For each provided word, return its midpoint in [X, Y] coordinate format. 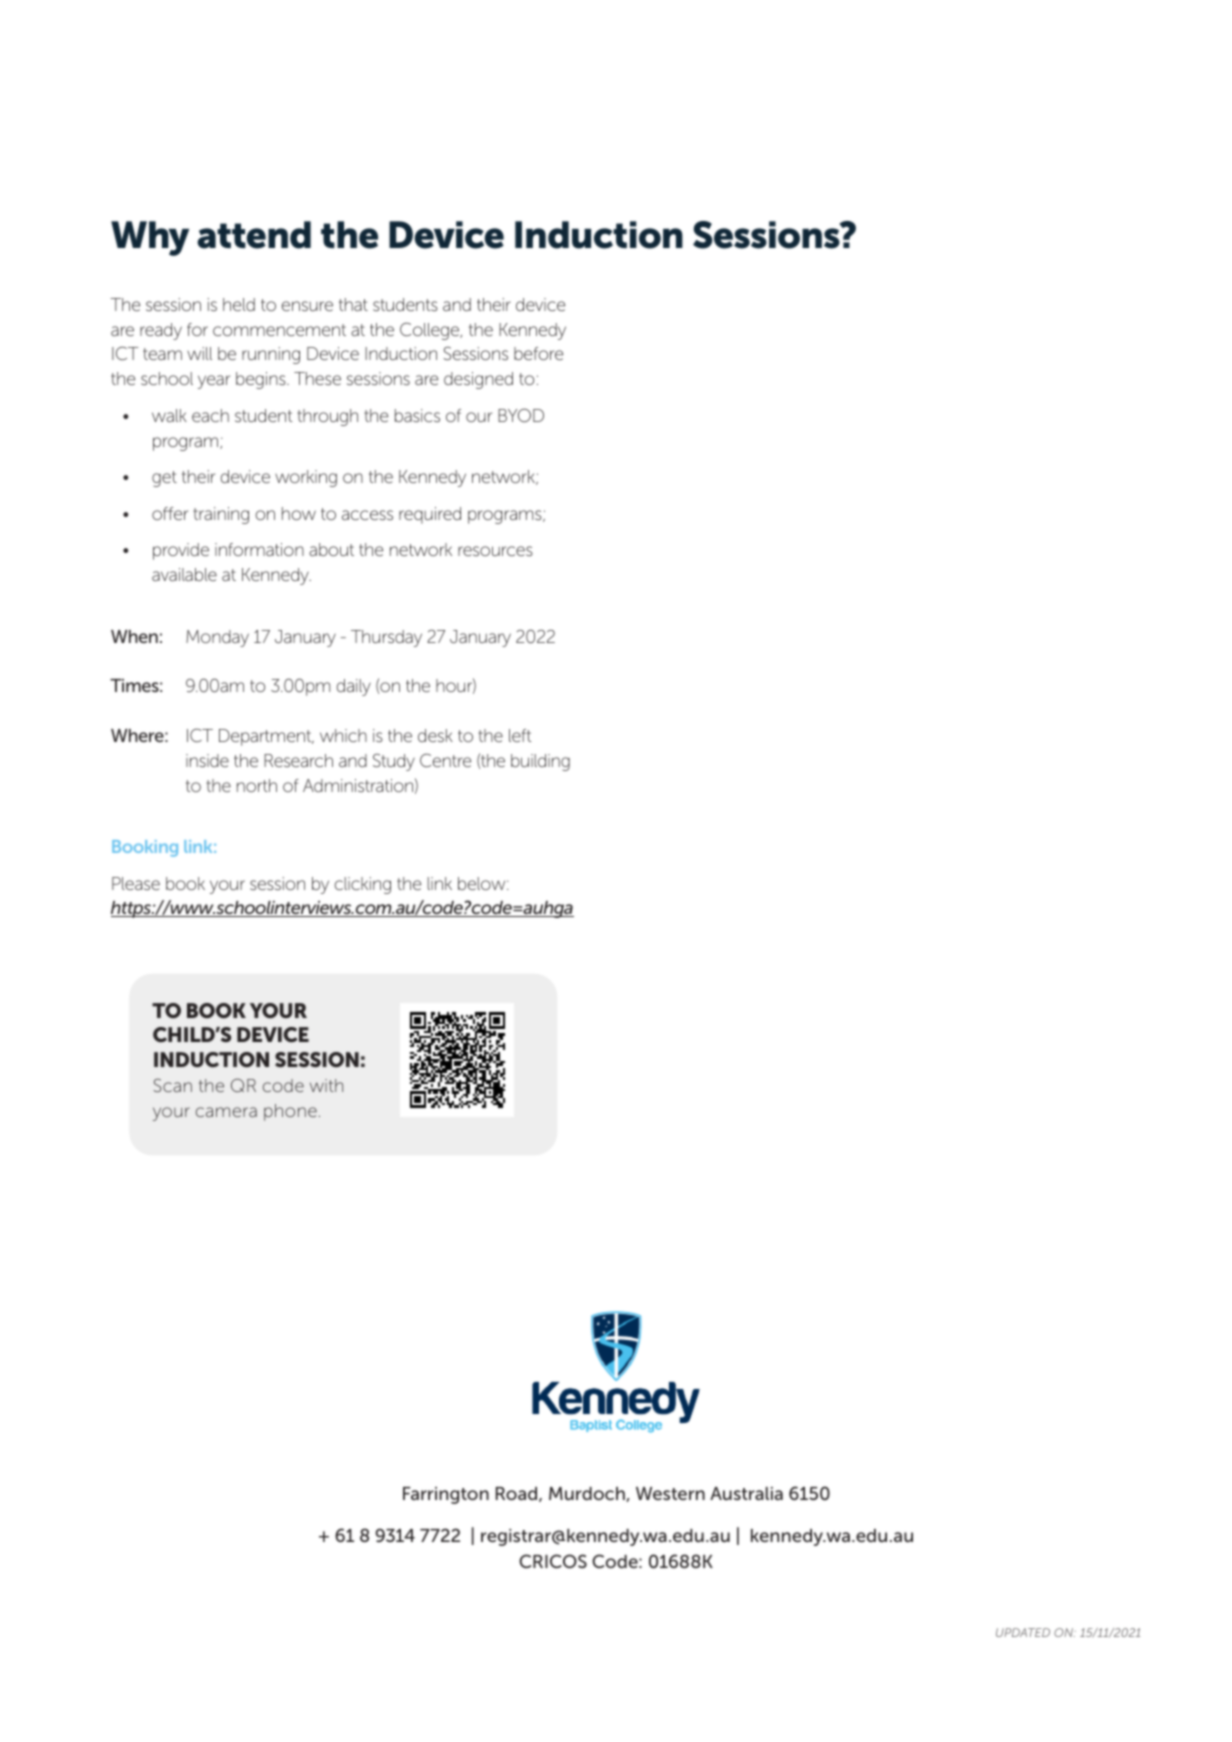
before [538, 353]
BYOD [521, 415]
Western [670, 1493]
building [540, 762]
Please [136, 883]
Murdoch [588, 1494]
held [239, 304]
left [520, 735]
